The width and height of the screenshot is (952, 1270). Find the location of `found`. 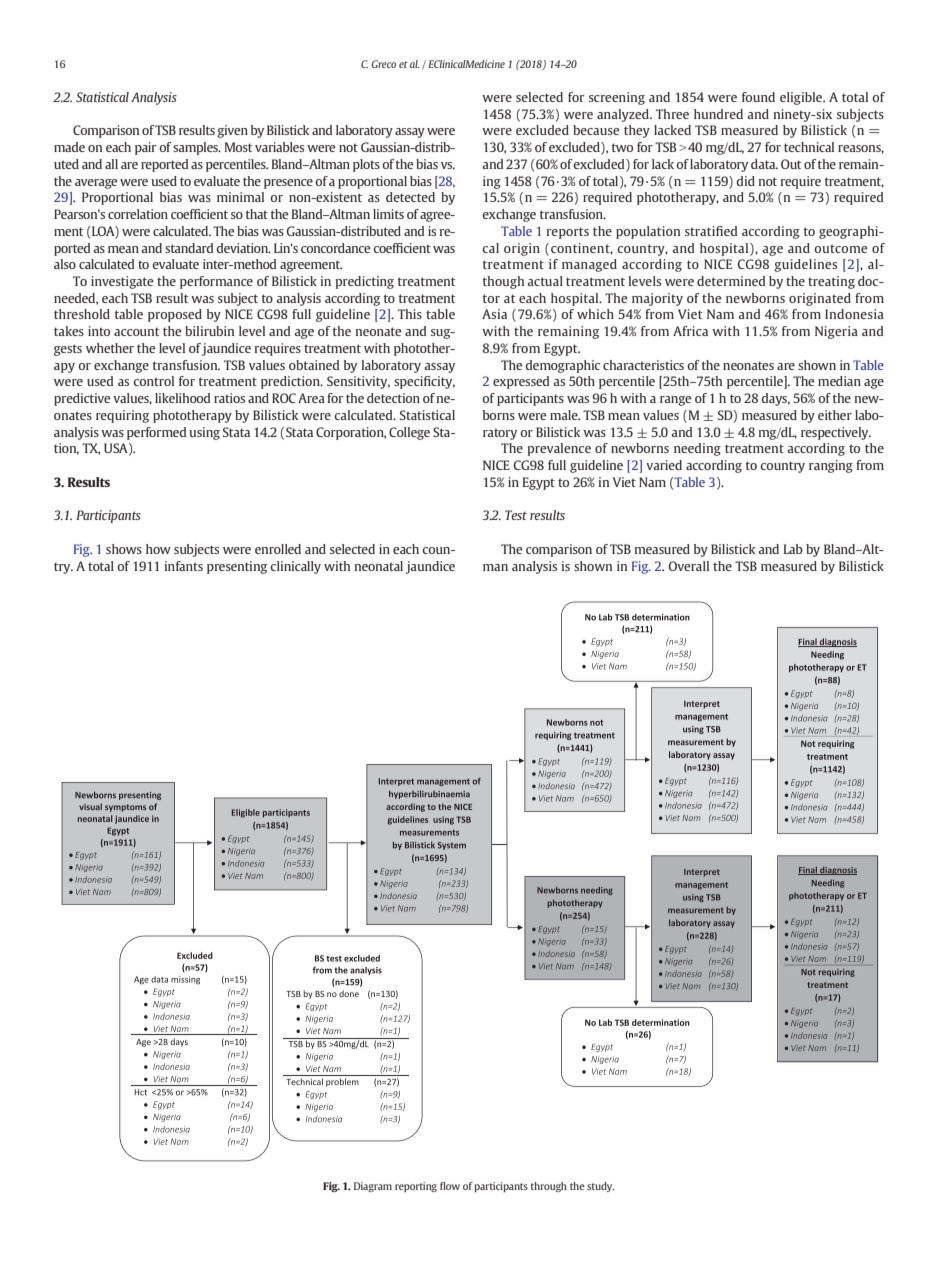

found is located at coordinates (758, 97).
